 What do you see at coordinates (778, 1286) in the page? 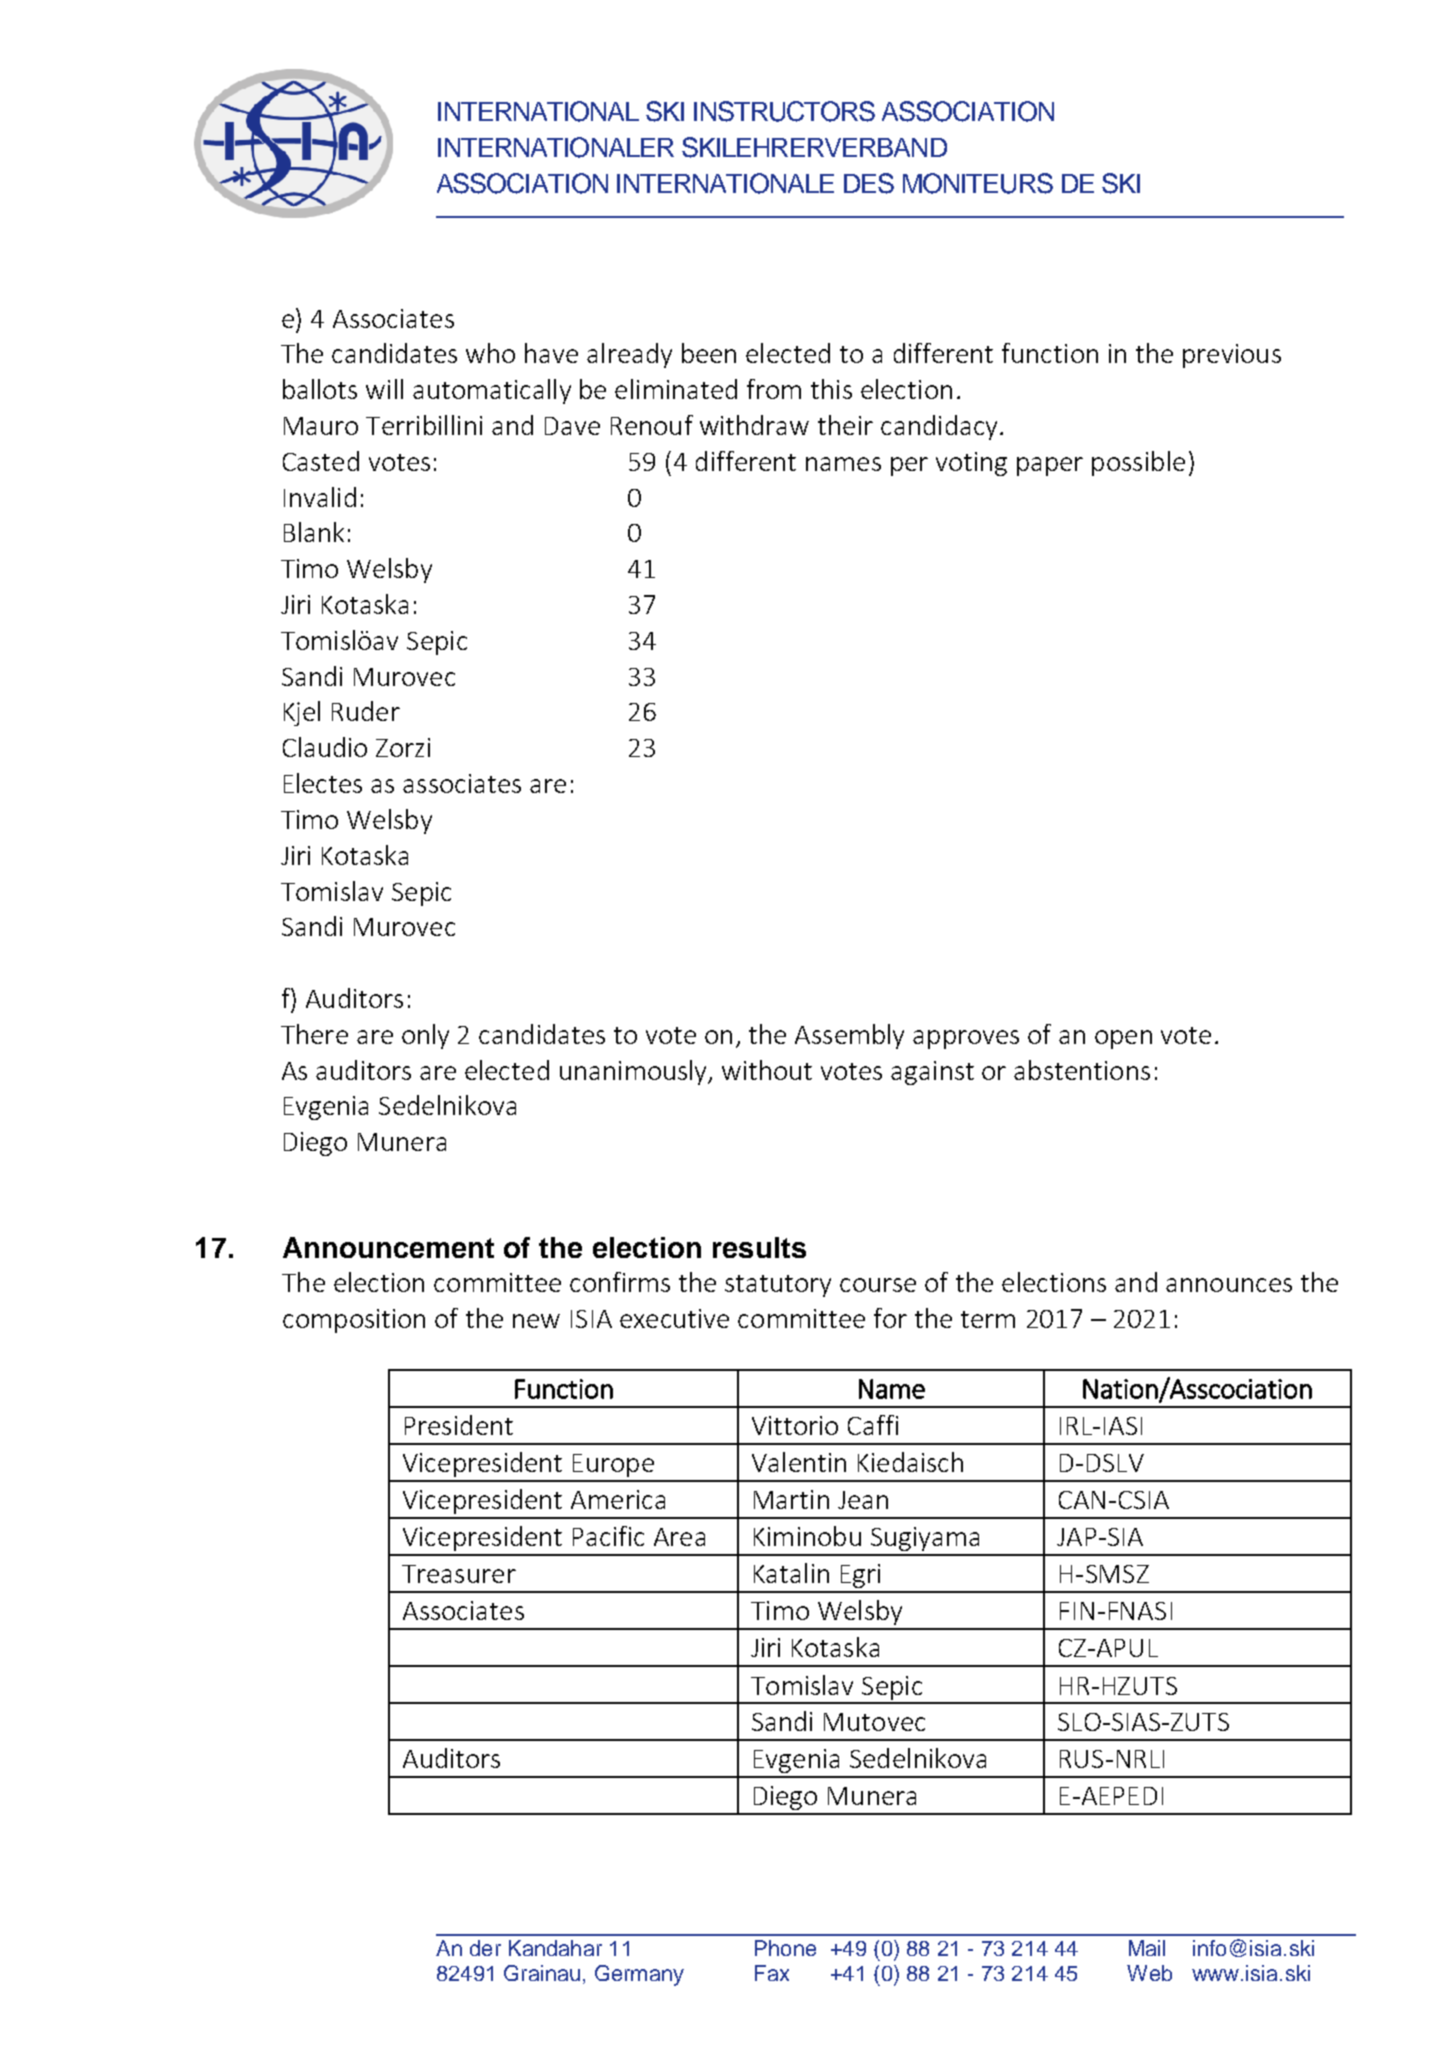
I see `statutory` at bounding box center [778, 1286].
